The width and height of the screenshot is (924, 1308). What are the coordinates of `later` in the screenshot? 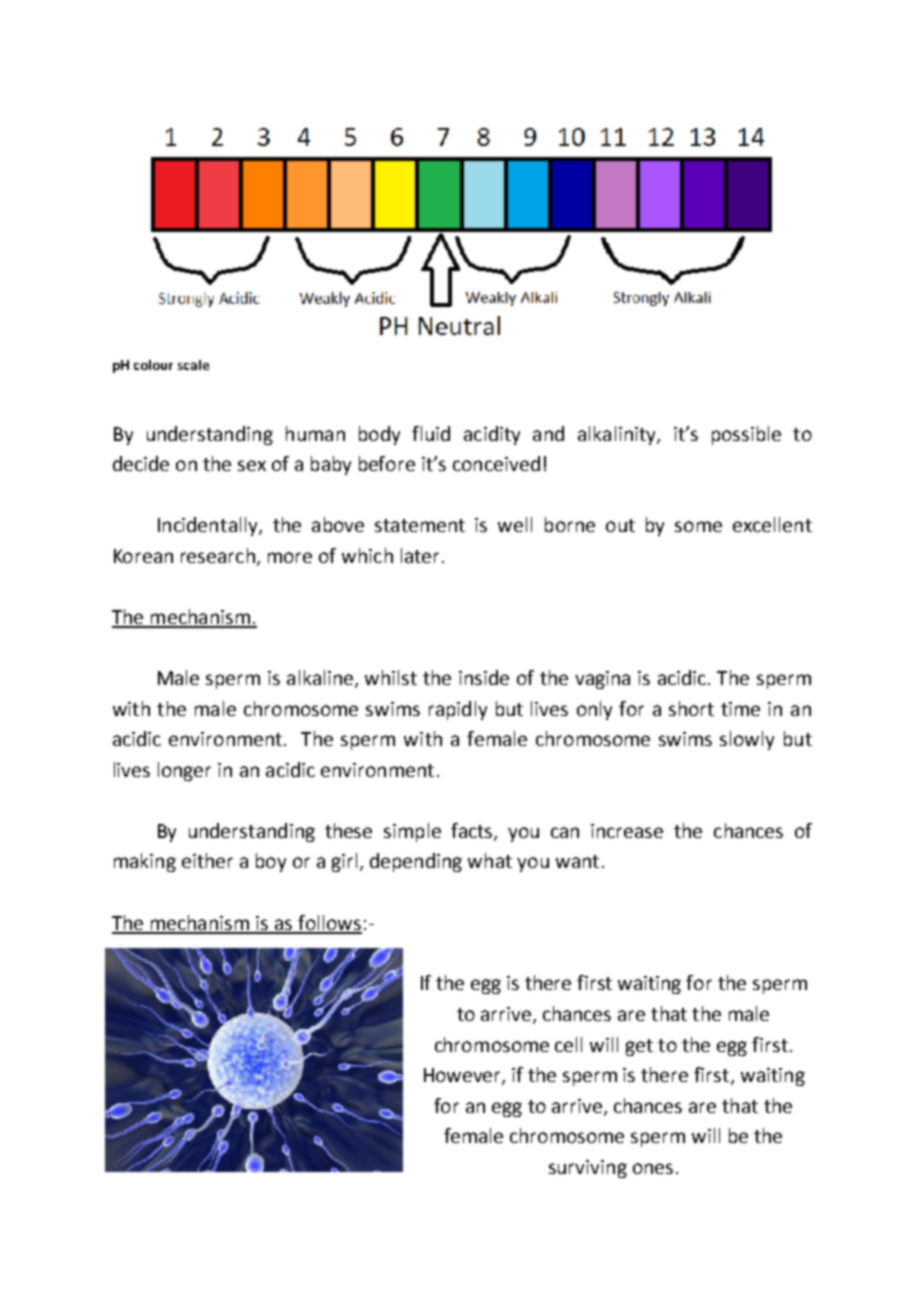 It's located at (420, 555).
